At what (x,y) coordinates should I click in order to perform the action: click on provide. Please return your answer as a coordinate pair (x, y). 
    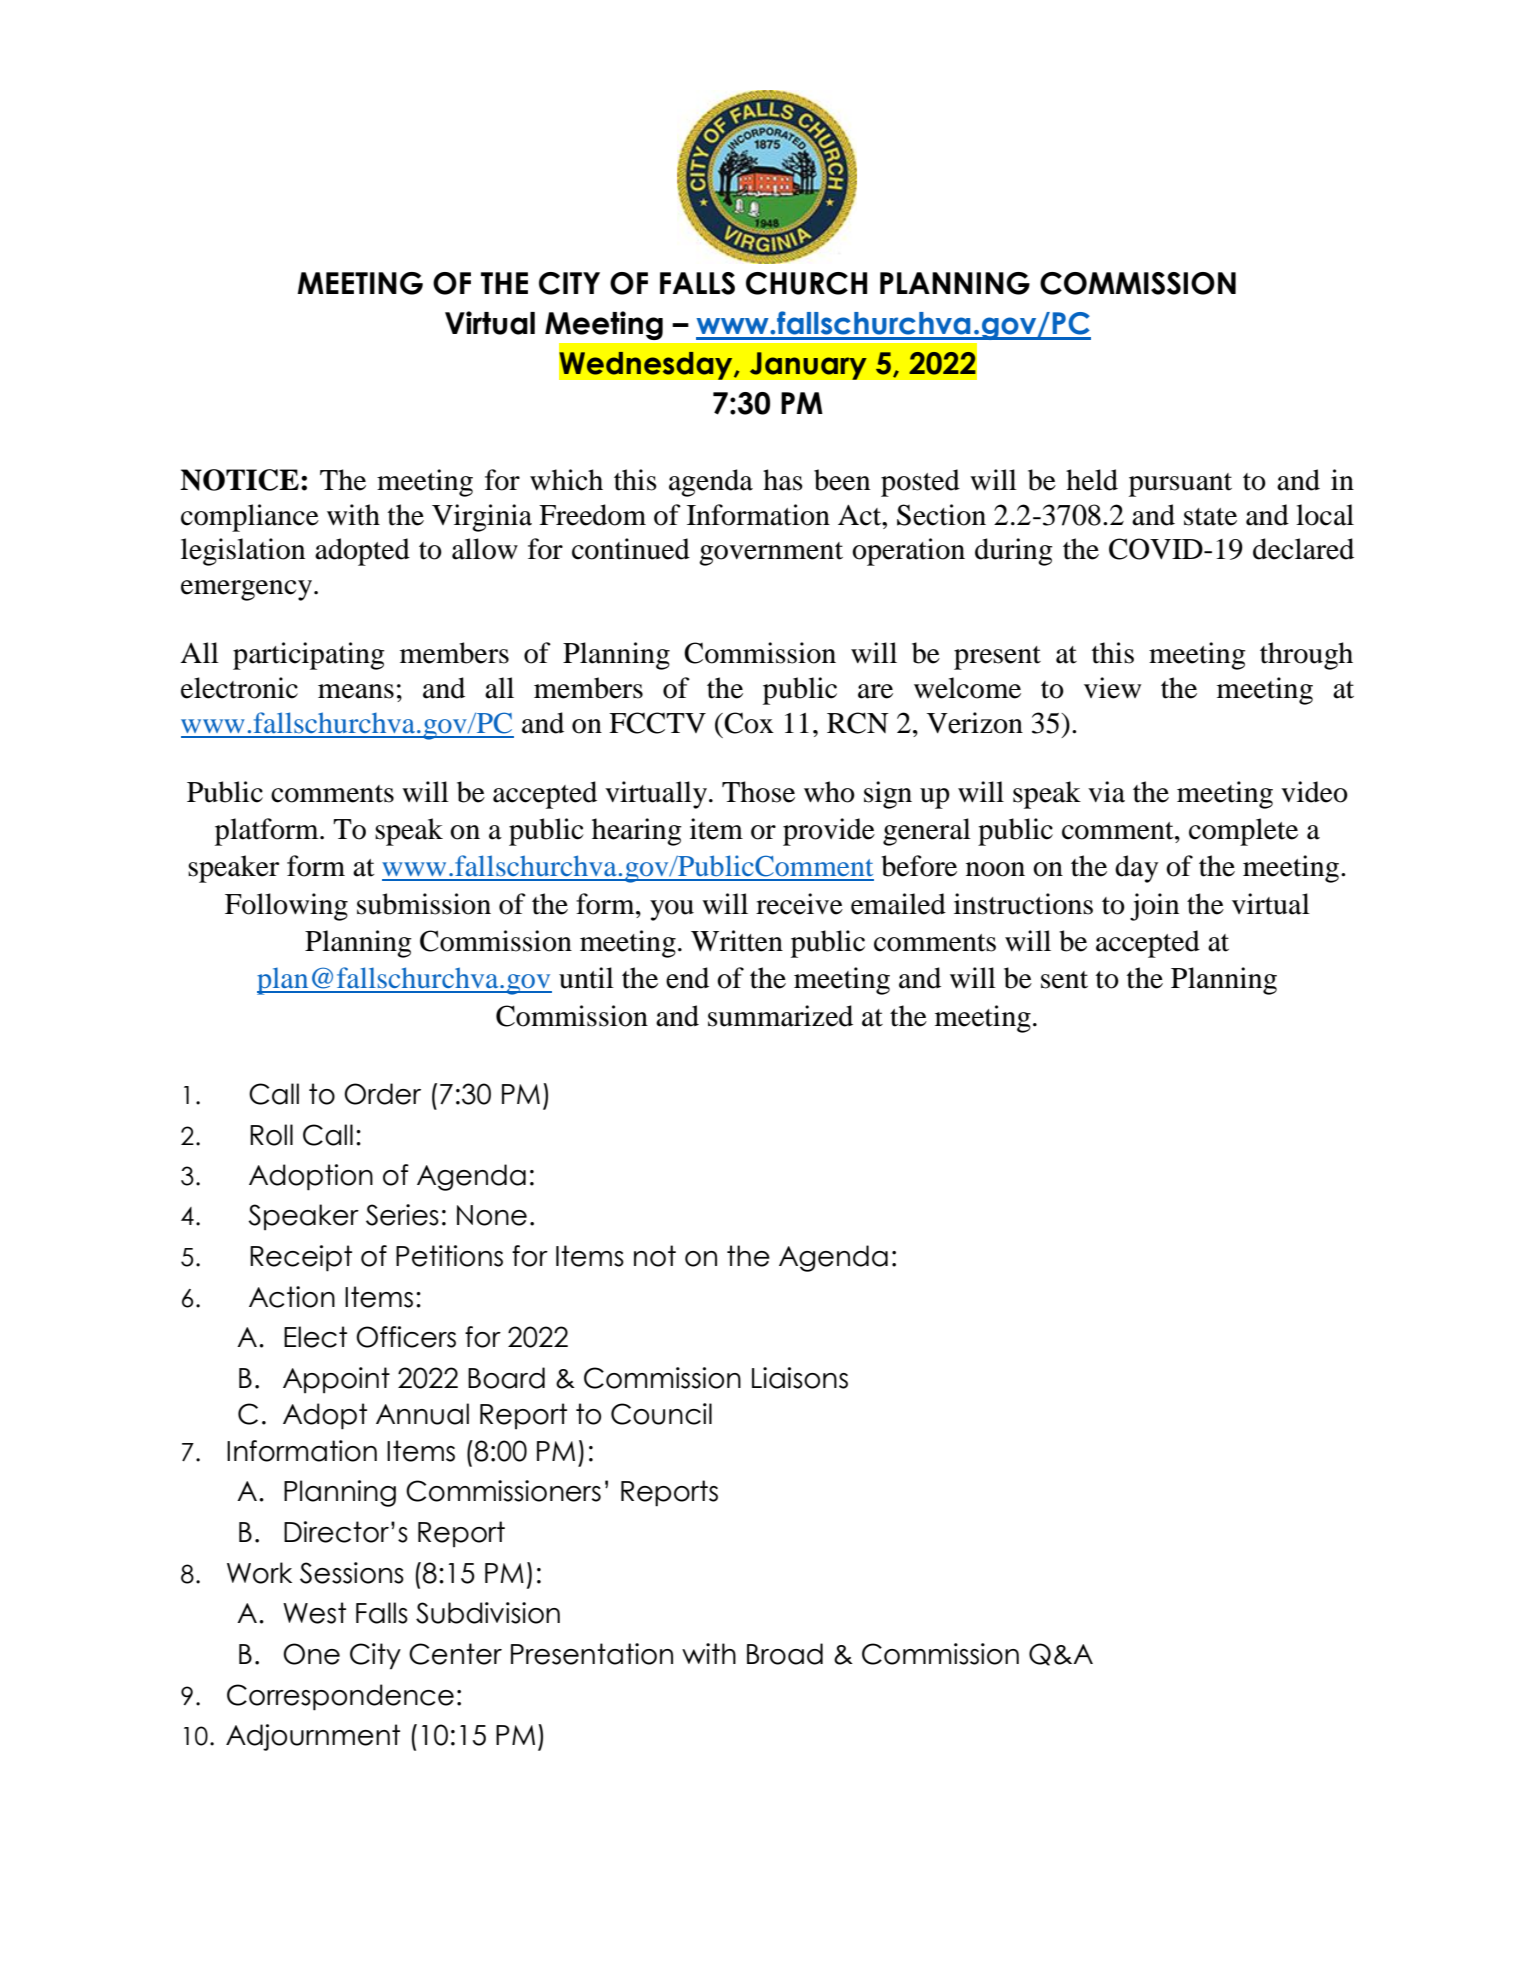
    Looking at the image, I should click on (829, 832).
